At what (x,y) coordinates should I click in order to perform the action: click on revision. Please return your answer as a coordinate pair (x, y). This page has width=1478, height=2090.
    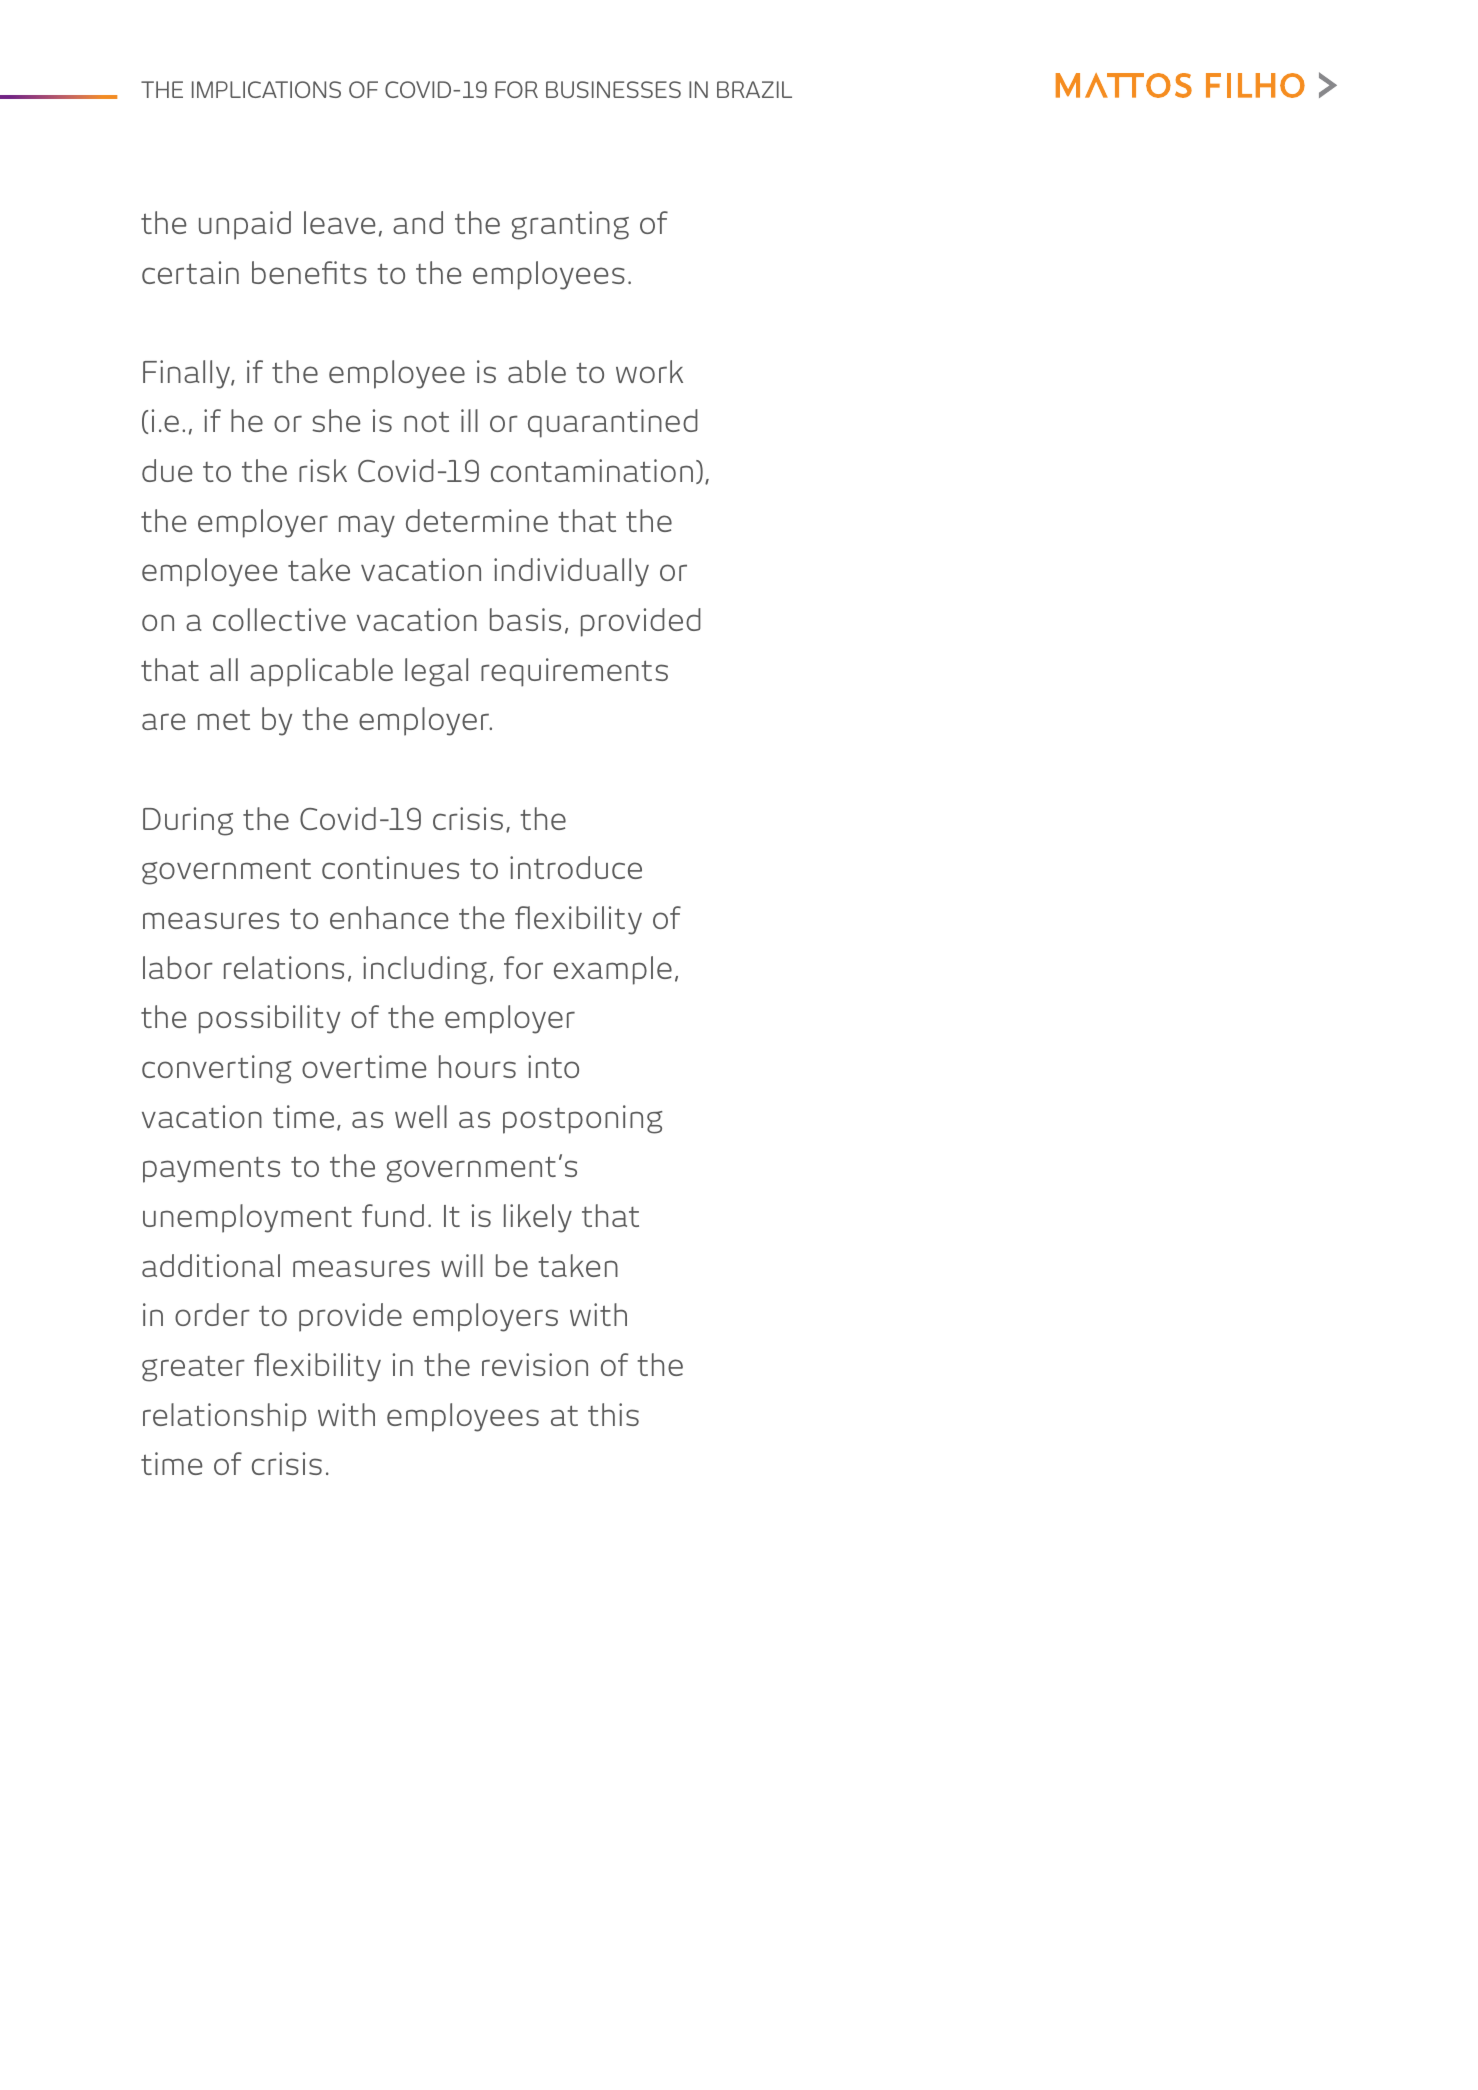
    Looking at the image, I should click on (535, 1364).
